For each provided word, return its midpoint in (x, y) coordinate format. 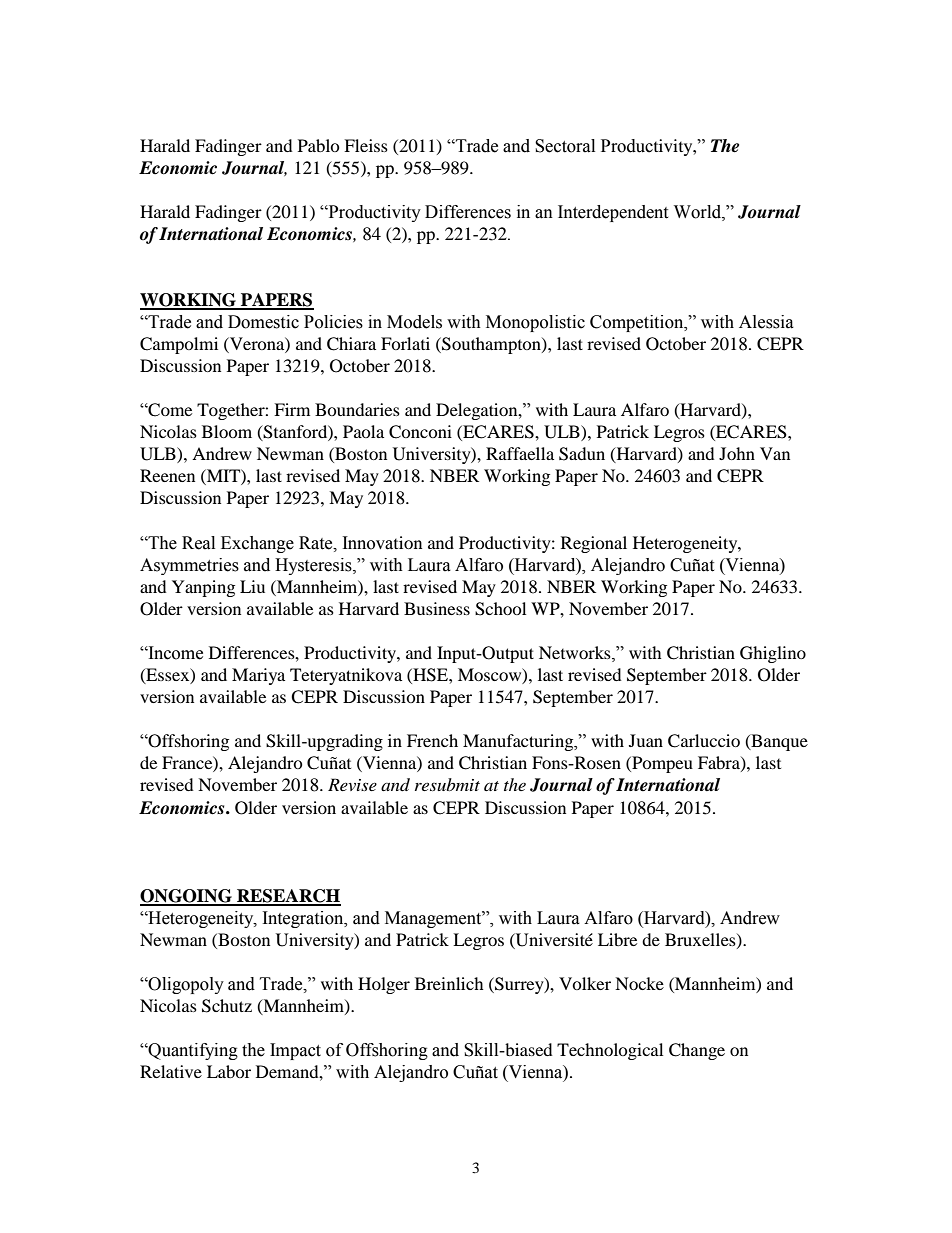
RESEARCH (288, 897)
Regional (594, 544)
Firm (292, 409)
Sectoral (565, 146)
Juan (646, 740)
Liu (252, 586)
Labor (229, 1071)
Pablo (319, 145)
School (500, 609)
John (737, 453)
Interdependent (613, 213)
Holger (384, 985)
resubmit (447, 784)
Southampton (491, 345)
